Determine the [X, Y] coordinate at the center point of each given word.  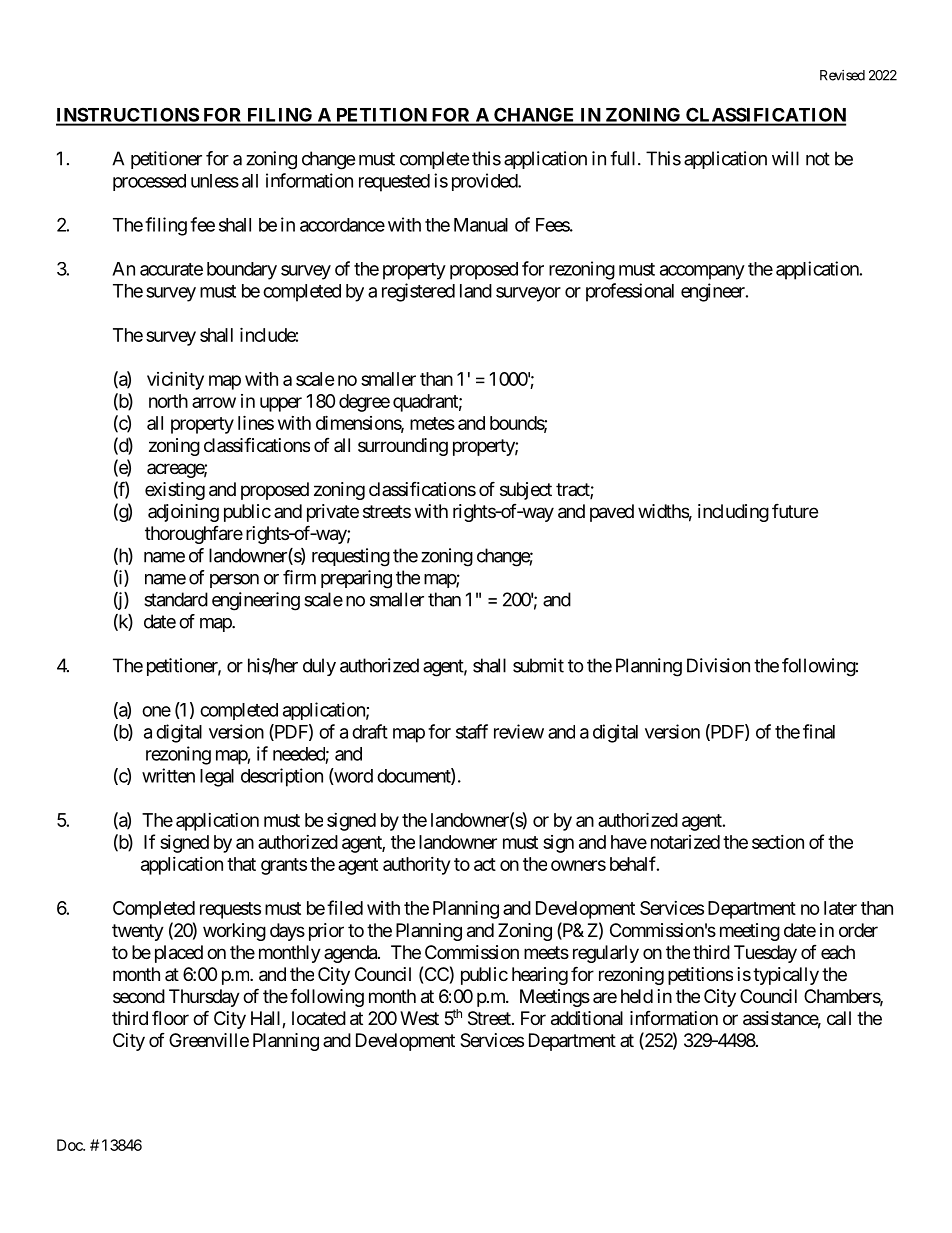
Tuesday [765, 954]
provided [485, 182]
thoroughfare [194, 535]
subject [526, 491]
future [795, 510]
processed [149, 182]
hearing [540, 976]
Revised [842, 75]
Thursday [204, 998]
